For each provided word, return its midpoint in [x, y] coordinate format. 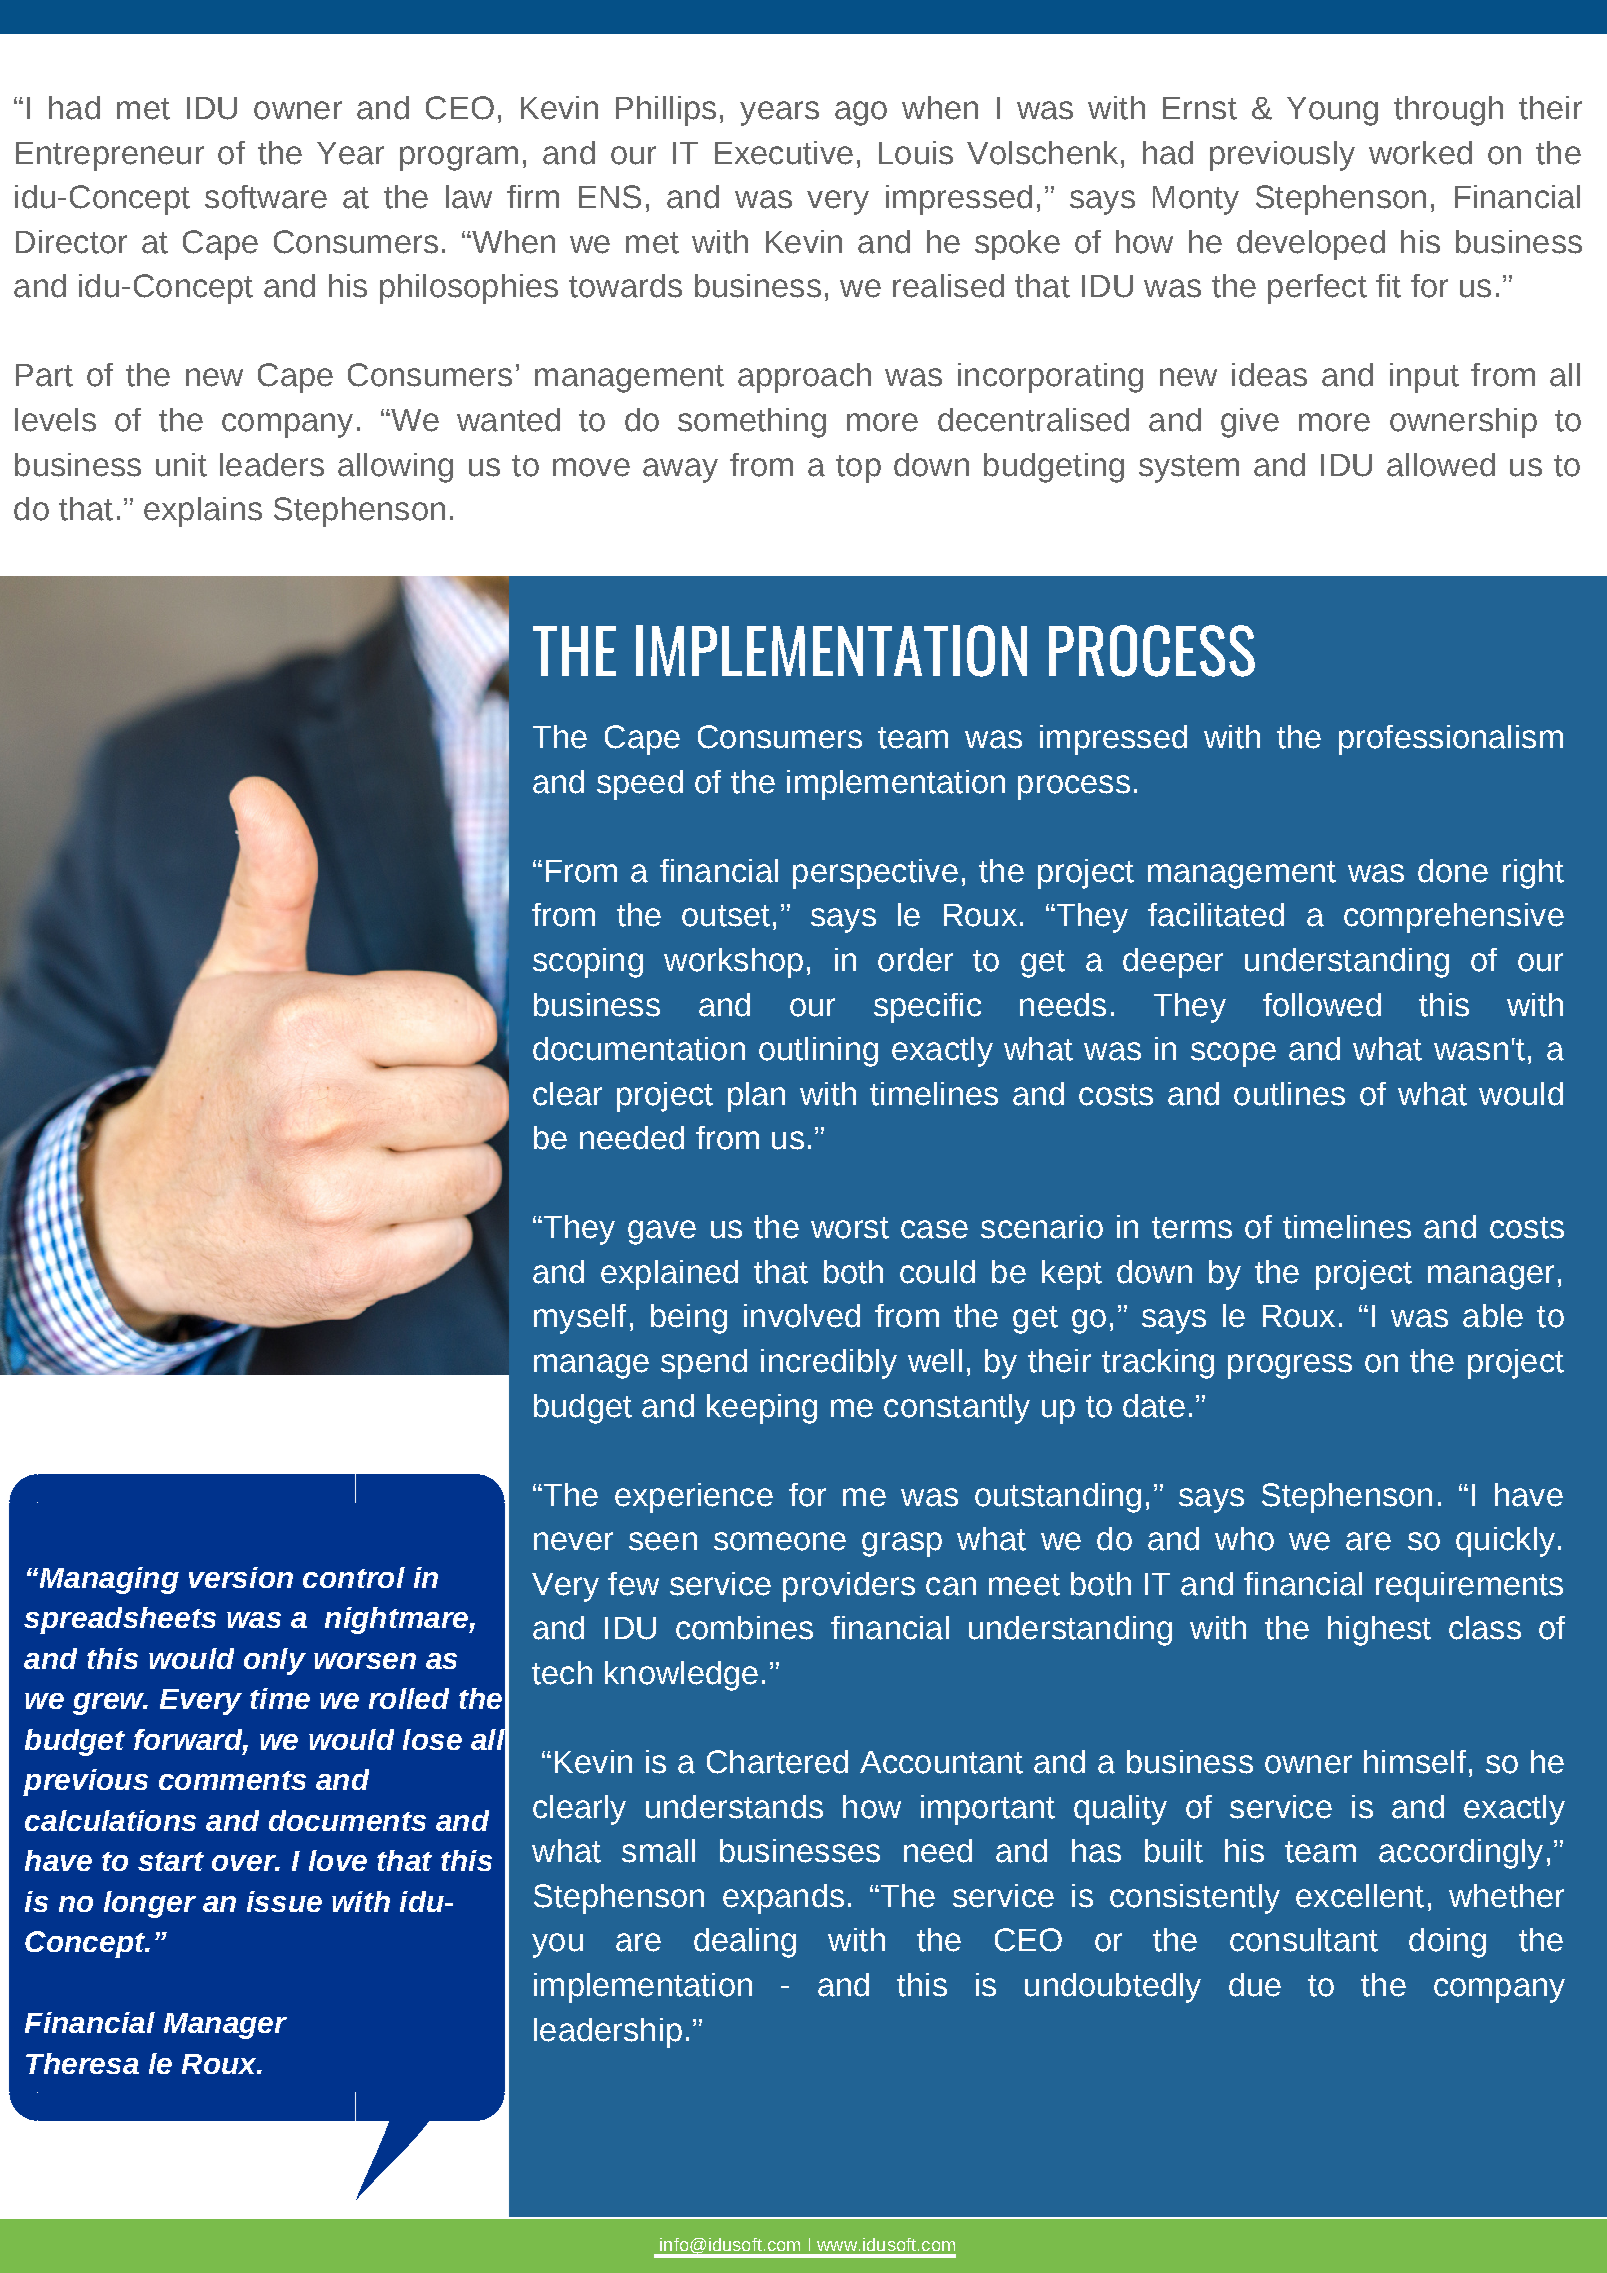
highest [1379, 1631]
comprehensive [1454, 918]
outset [726, 916]
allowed [1441, 465]
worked [1420, 153]
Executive [784, 153]
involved [802, 1316]
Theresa [82, 2063]
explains [203, 512]
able [1493, 1316]
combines [744, 1628]
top [858, 469]
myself [580, 1319]
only [275, 1661]
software [266, 197]
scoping [588, 963]
